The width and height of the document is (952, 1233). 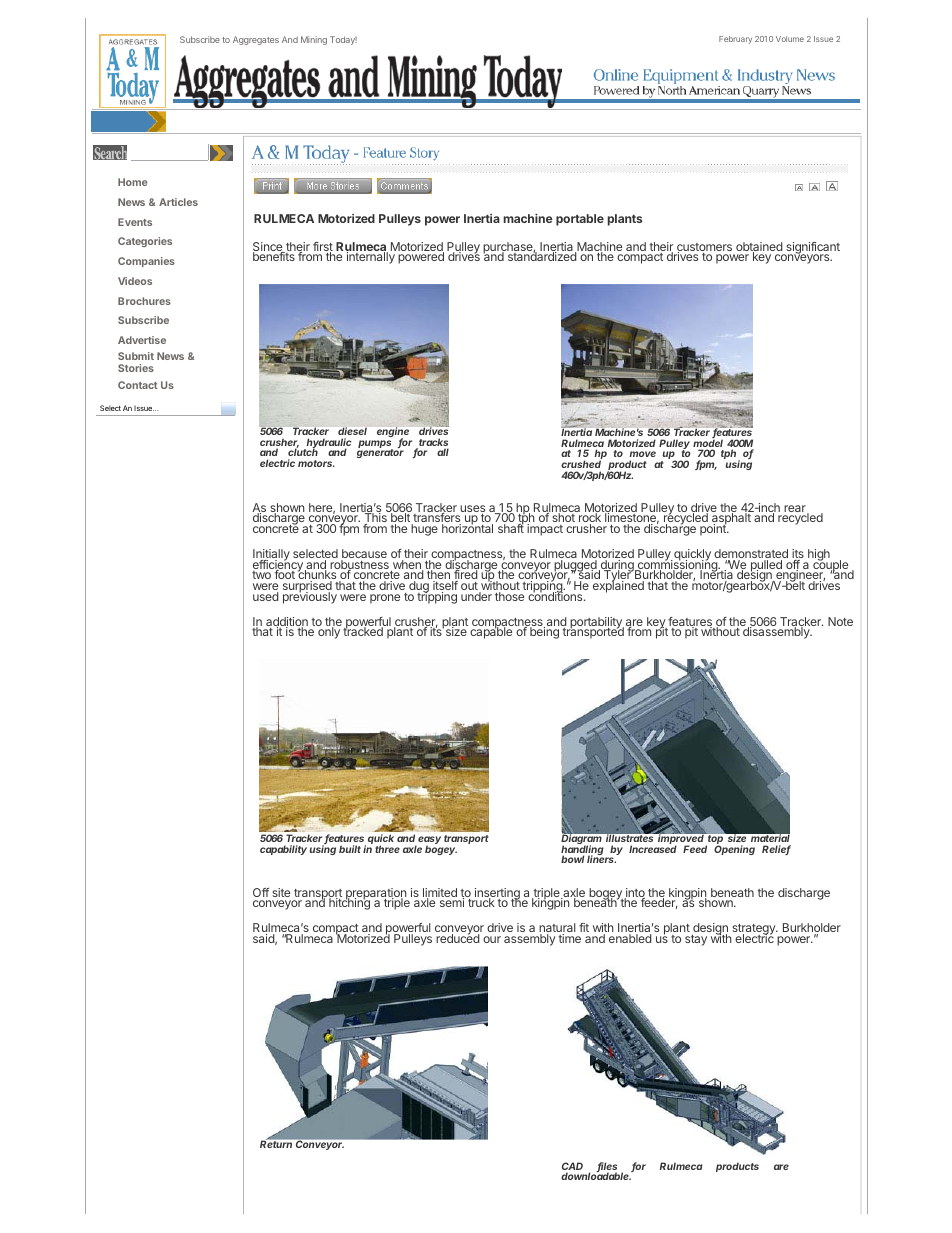 I want to click on bowl, so click(x=572, y=859).
